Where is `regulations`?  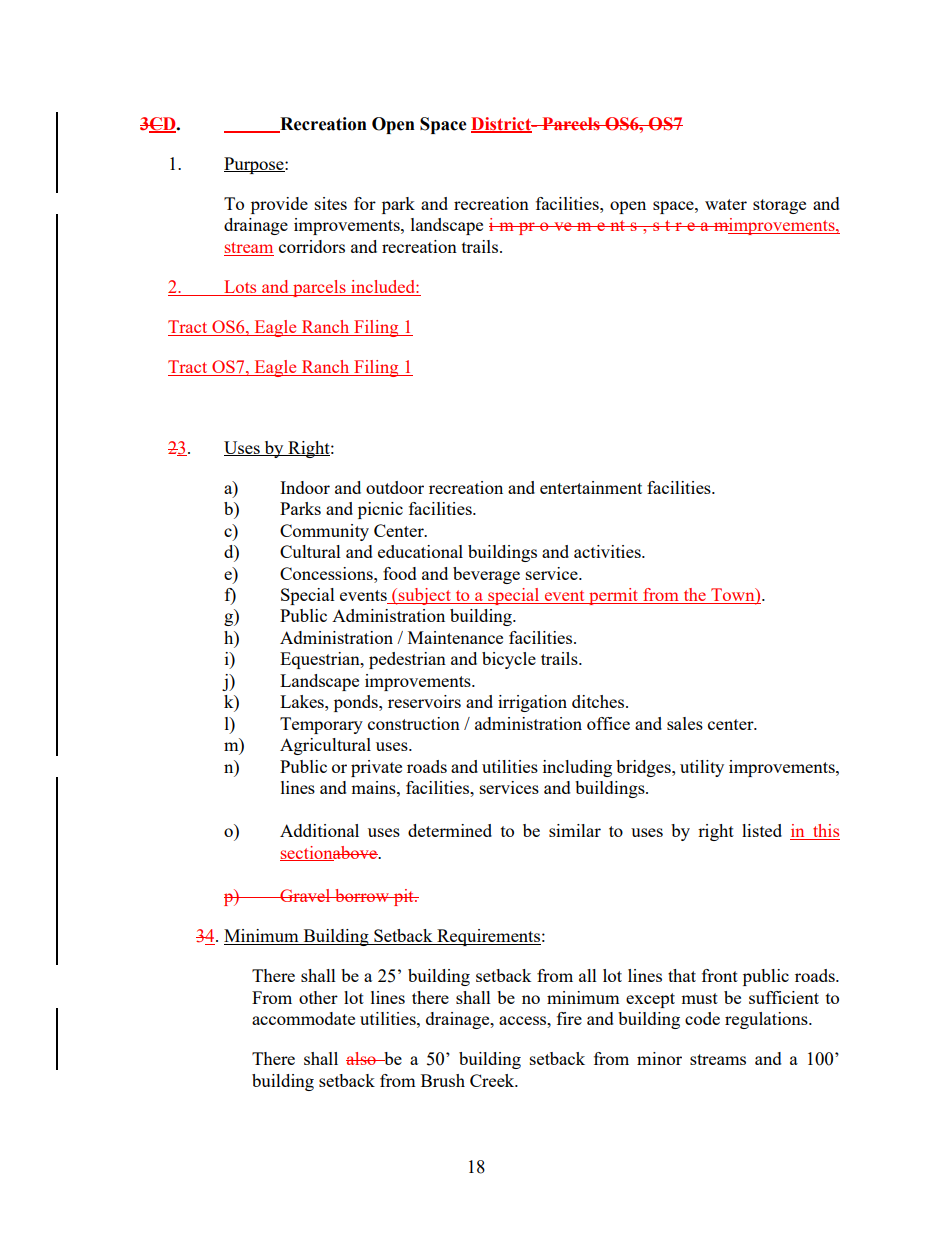 regulations is located at coordinates (767, 1020).
